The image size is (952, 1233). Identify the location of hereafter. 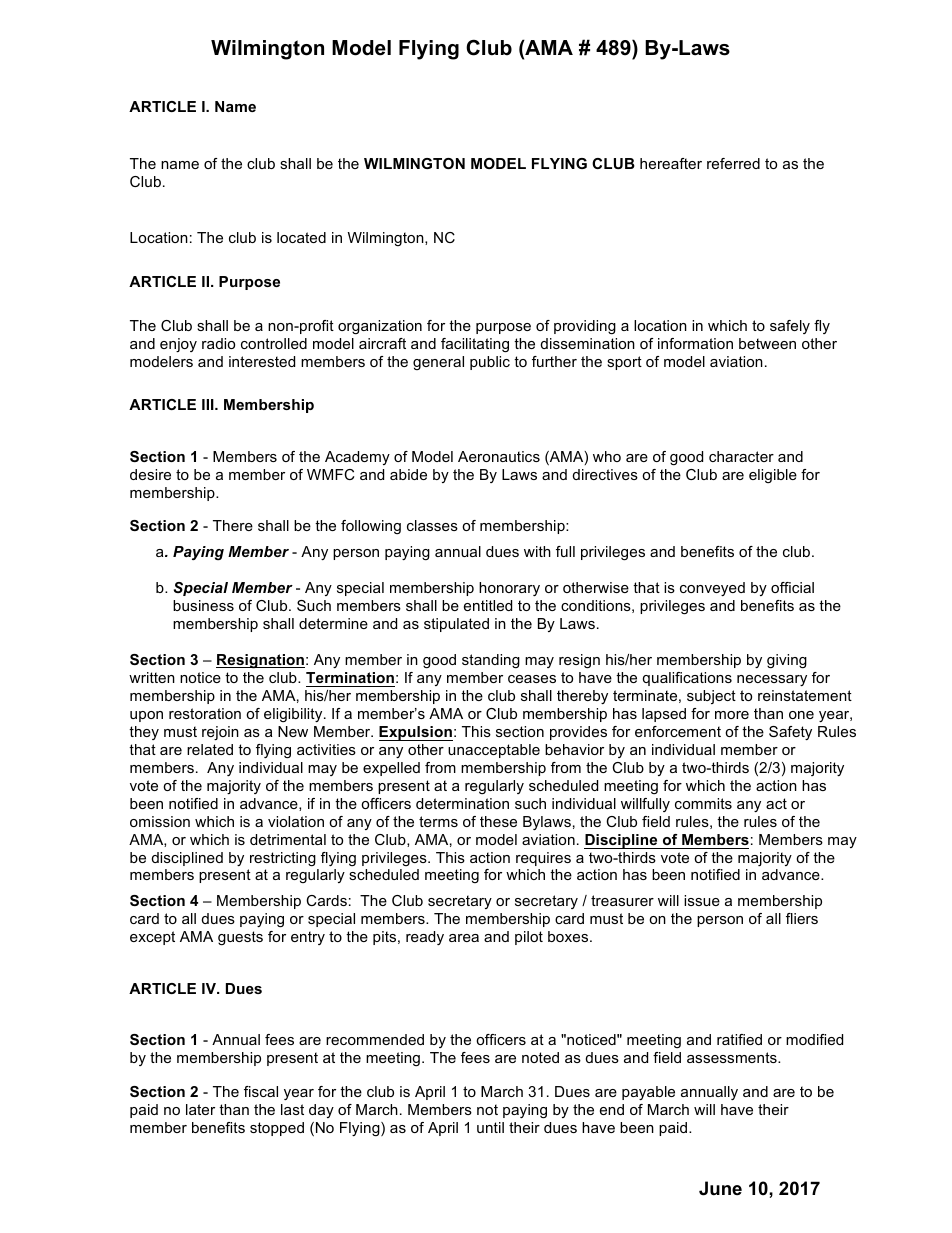
(671, 163).
